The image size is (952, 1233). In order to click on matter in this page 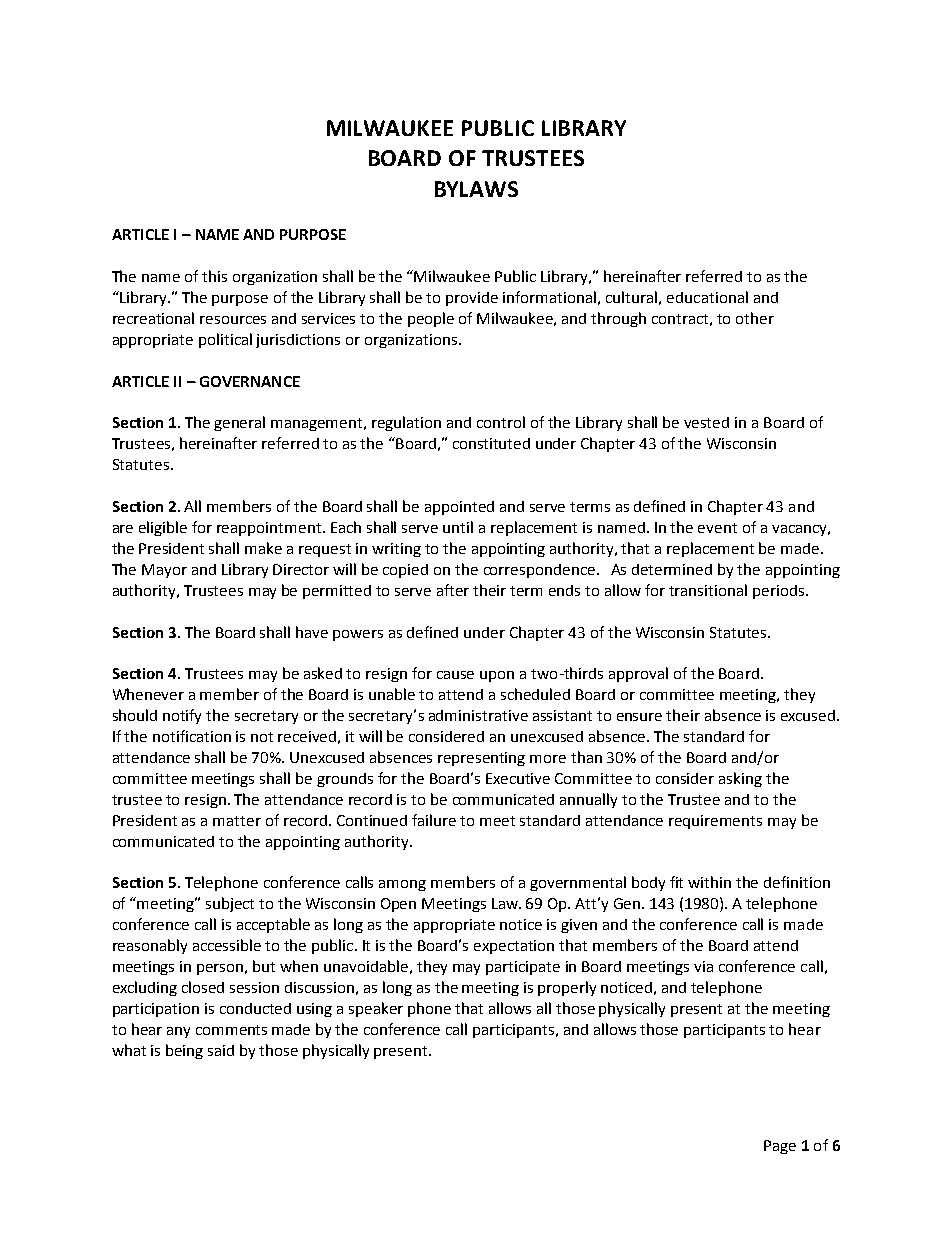, I will do `click(237, 821)`.
